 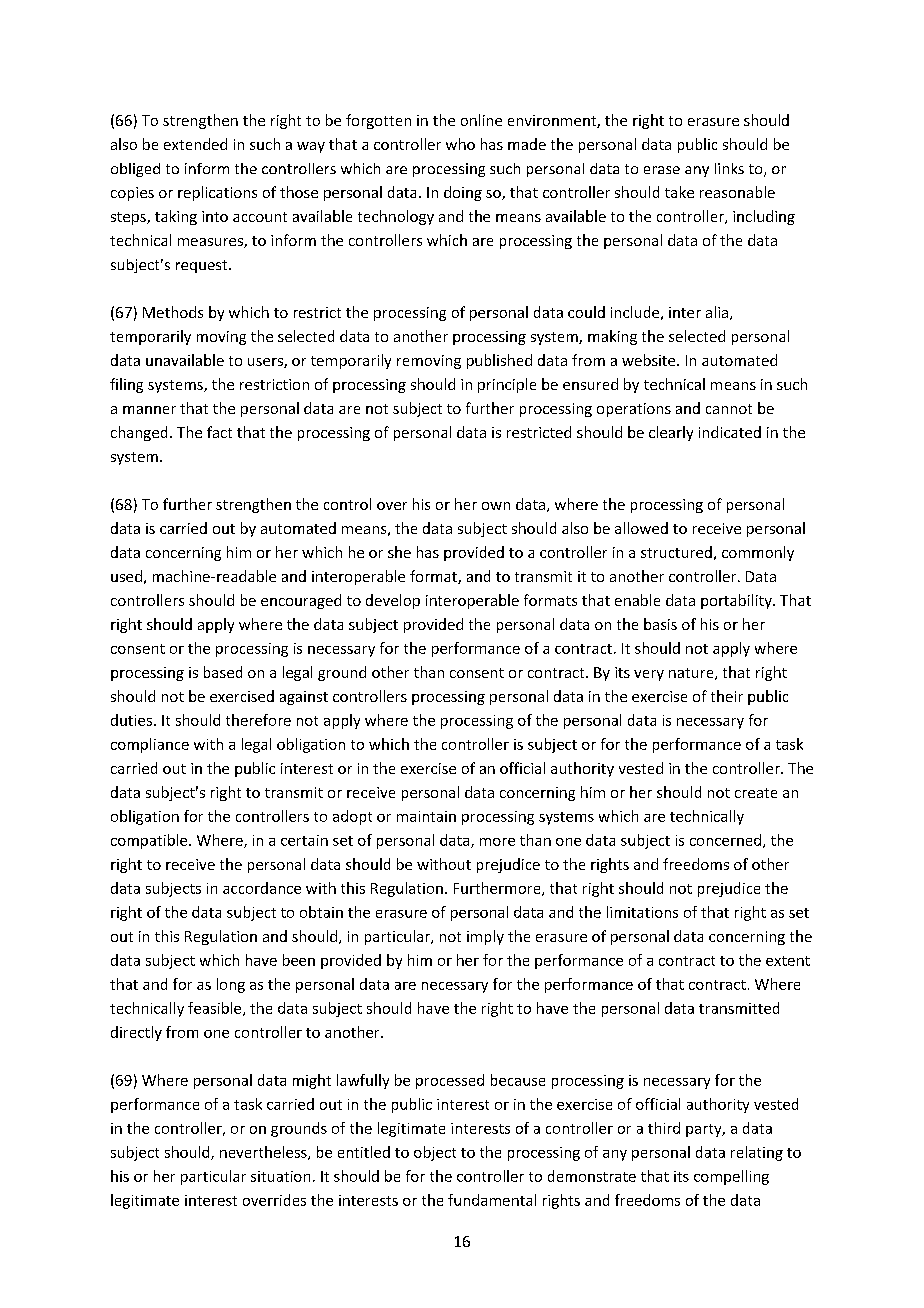 I want to click on compatible, so click(x=150, y=841).
